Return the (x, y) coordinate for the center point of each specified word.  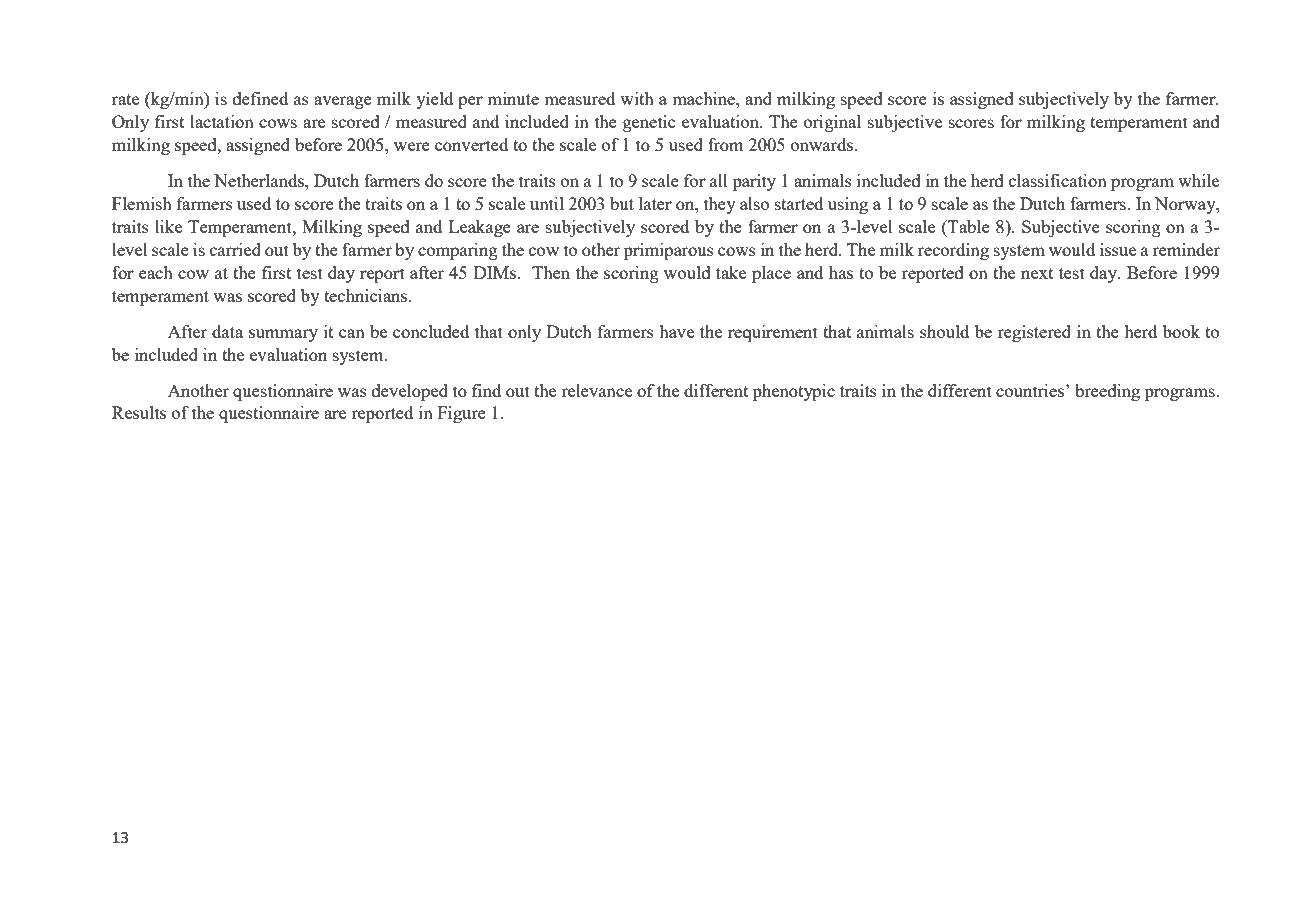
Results (139, 412)
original (832, 123)
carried (235, 249)
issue (1118, 249)
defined (260, 98)
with (637, 98)
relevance (596, 390)
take (731, 272)
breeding (1107, 392)
